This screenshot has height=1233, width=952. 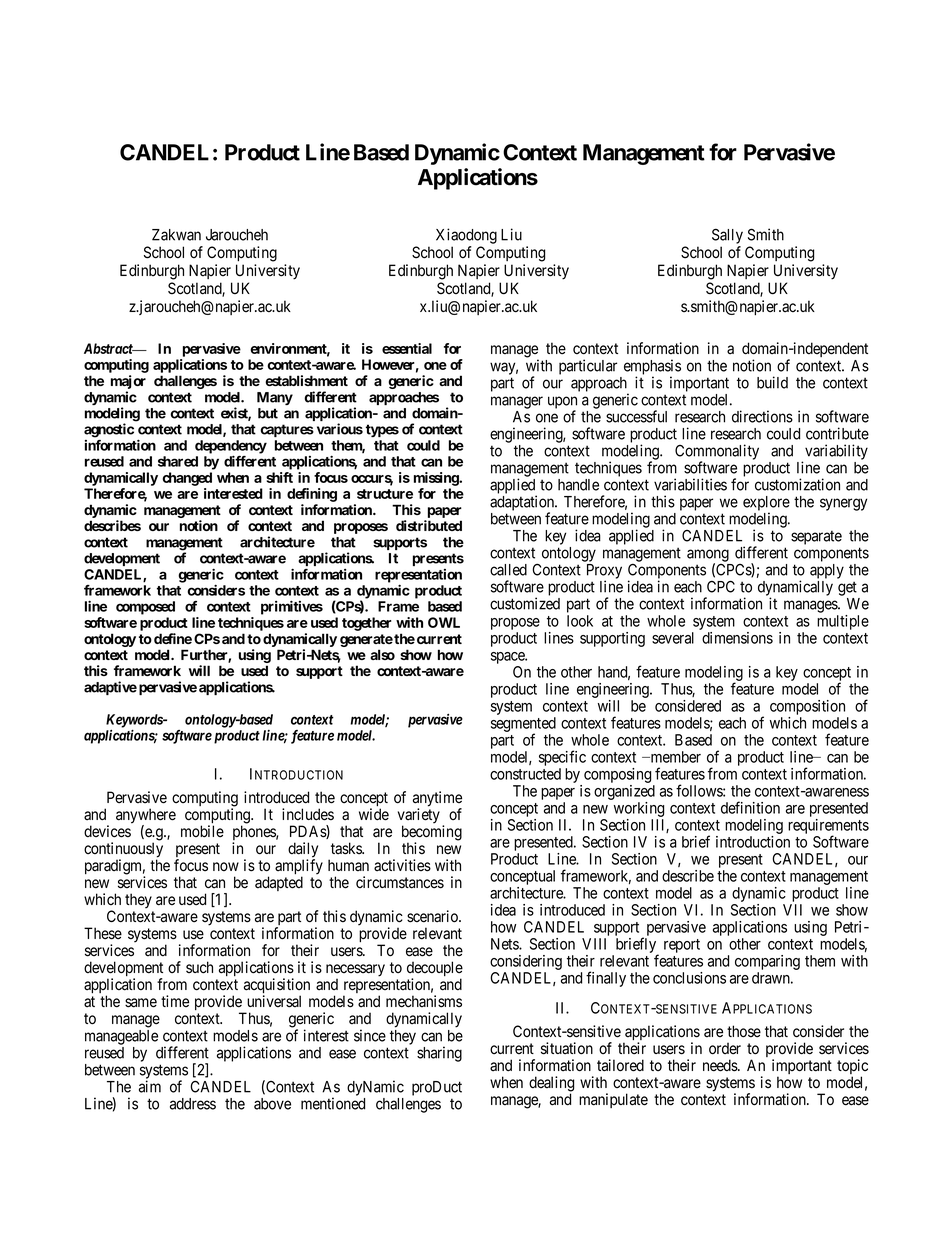 What do you see at coordinates (193, 1104) in the screenshot?
I see `address` at bounding box center [193, 1104].
